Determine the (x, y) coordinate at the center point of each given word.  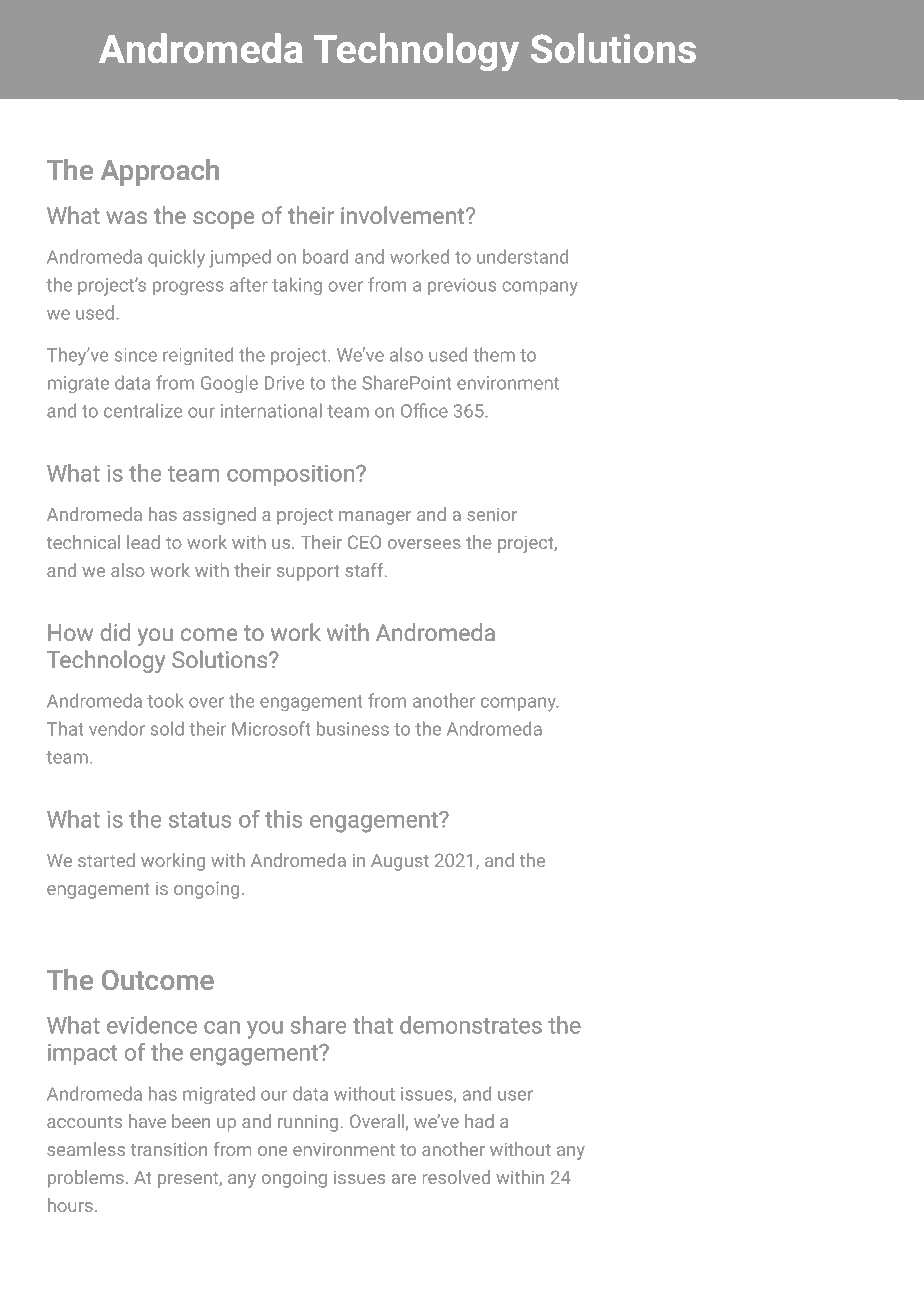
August (400, 862)
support (308, 573)
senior (492, 514)
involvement (404, 215)
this (283, 819)
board (325, 256)
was (126, 217)
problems (86, 1179)
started (106, 860)
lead (143, 542)
